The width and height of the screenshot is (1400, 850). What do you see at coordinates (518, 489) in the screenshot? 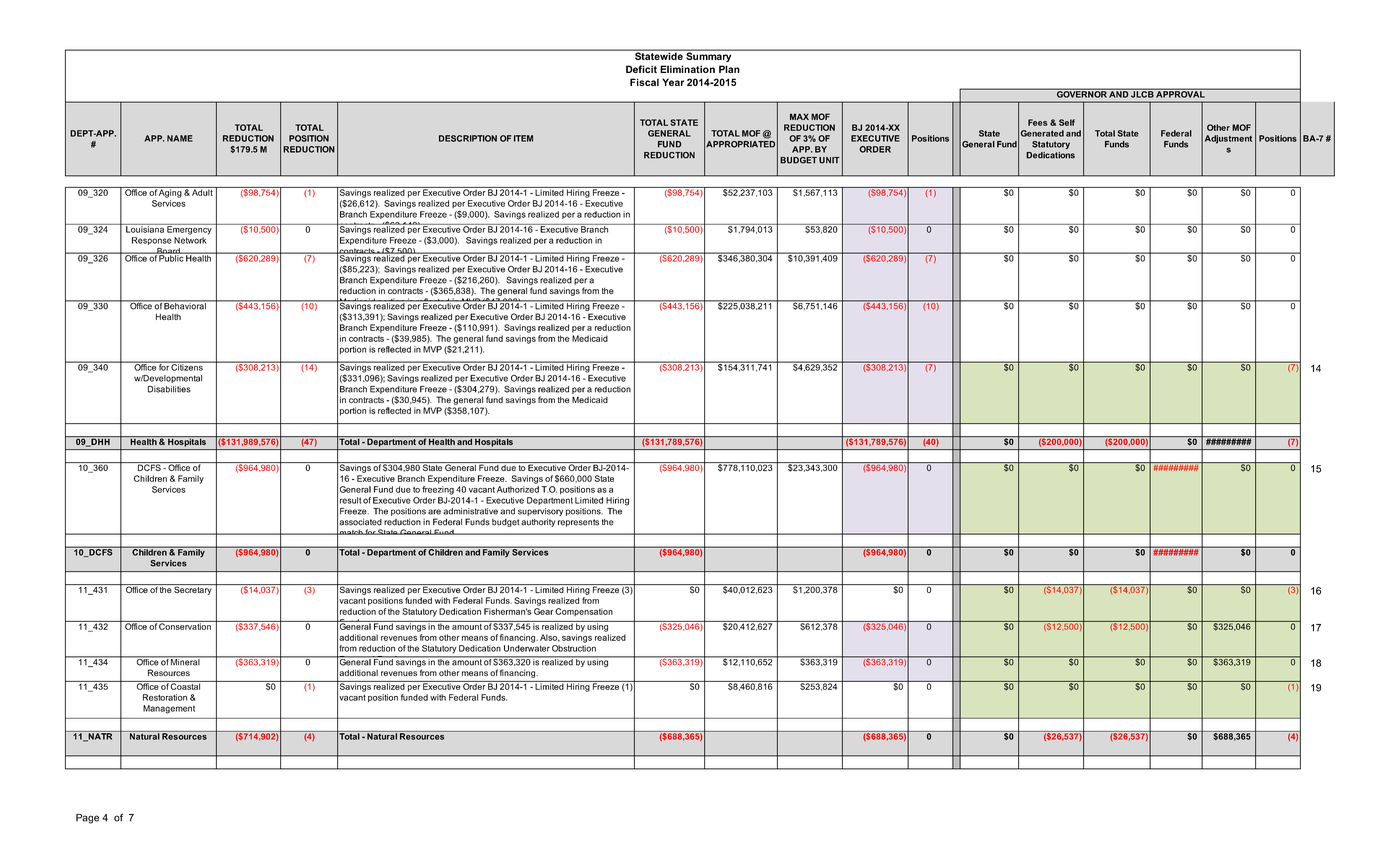
I see `Authorized` at bounding box center [518, 489].
